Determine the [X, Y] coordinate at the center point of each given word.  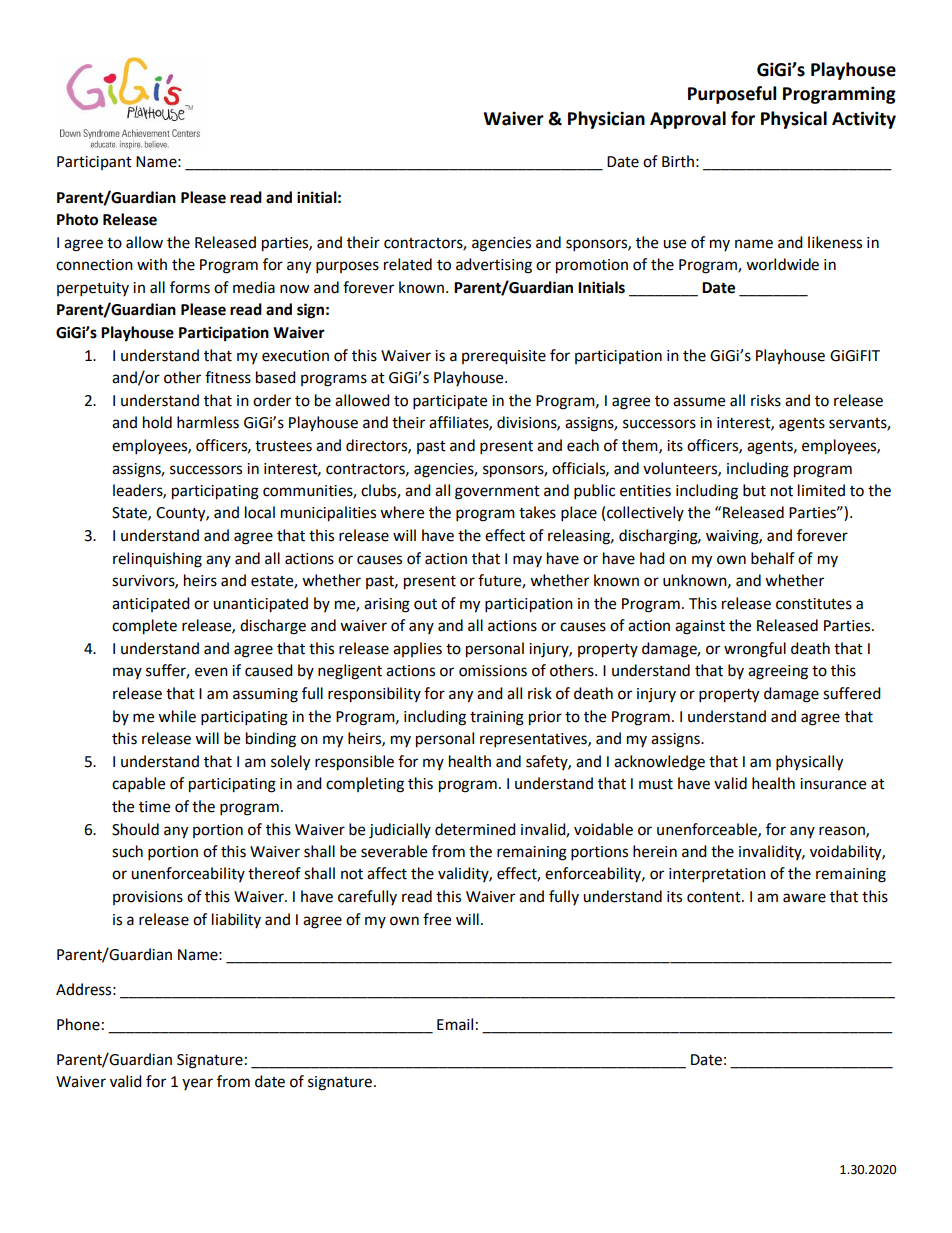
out [425, 604]
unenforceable [708, 830]
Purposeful [732, 95]
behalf [773, 558]
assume [699, 402]
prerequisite [504, 357]
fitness [228, 377]
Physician [606, 120]
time [154, 807]
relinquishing [157, 560]
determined [475, 829]
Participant [94, 163]
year [197, 1084]
